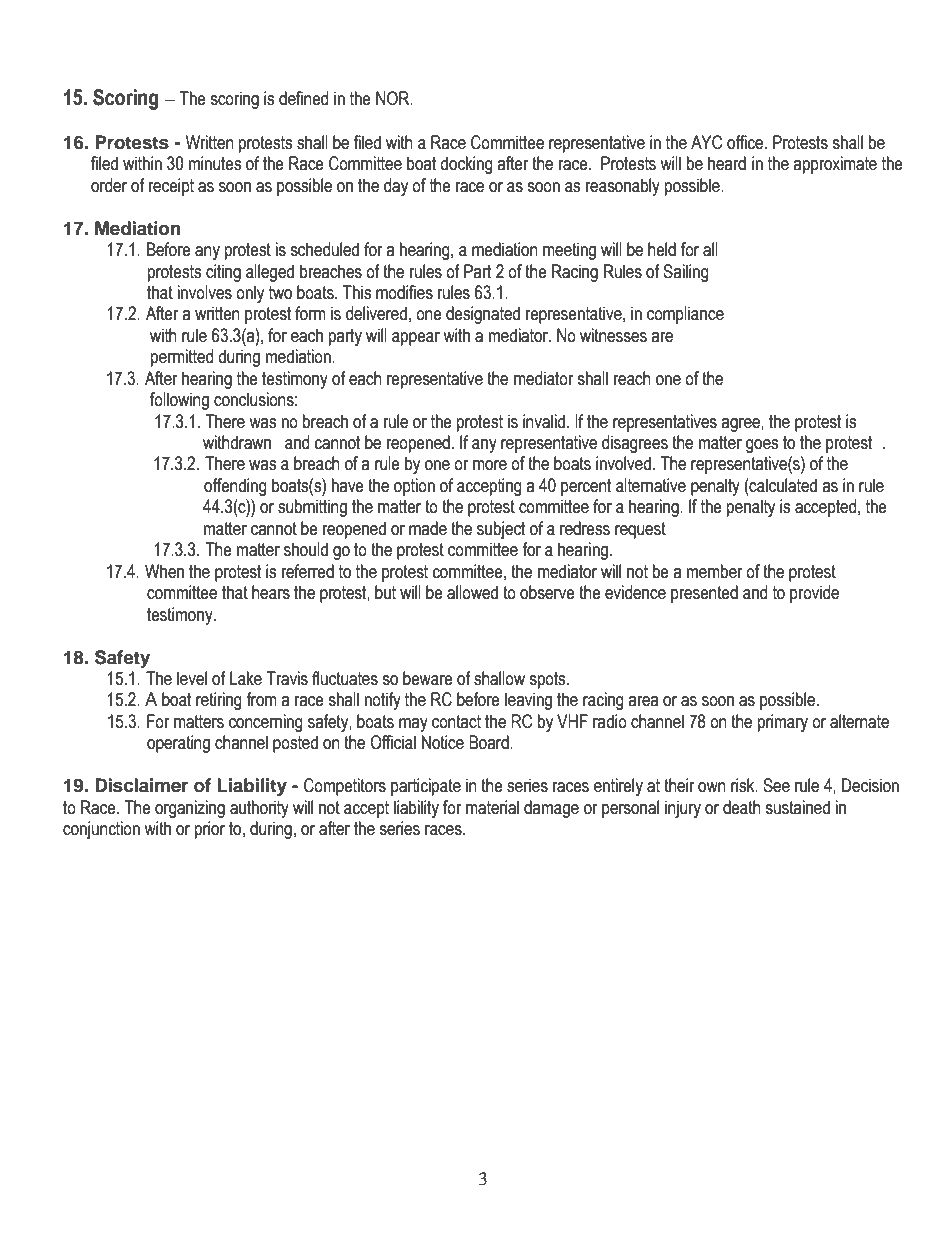  What do you see at coordinates (762, 446) in the document?
I see `goes` at bounding box center [762, 446].
